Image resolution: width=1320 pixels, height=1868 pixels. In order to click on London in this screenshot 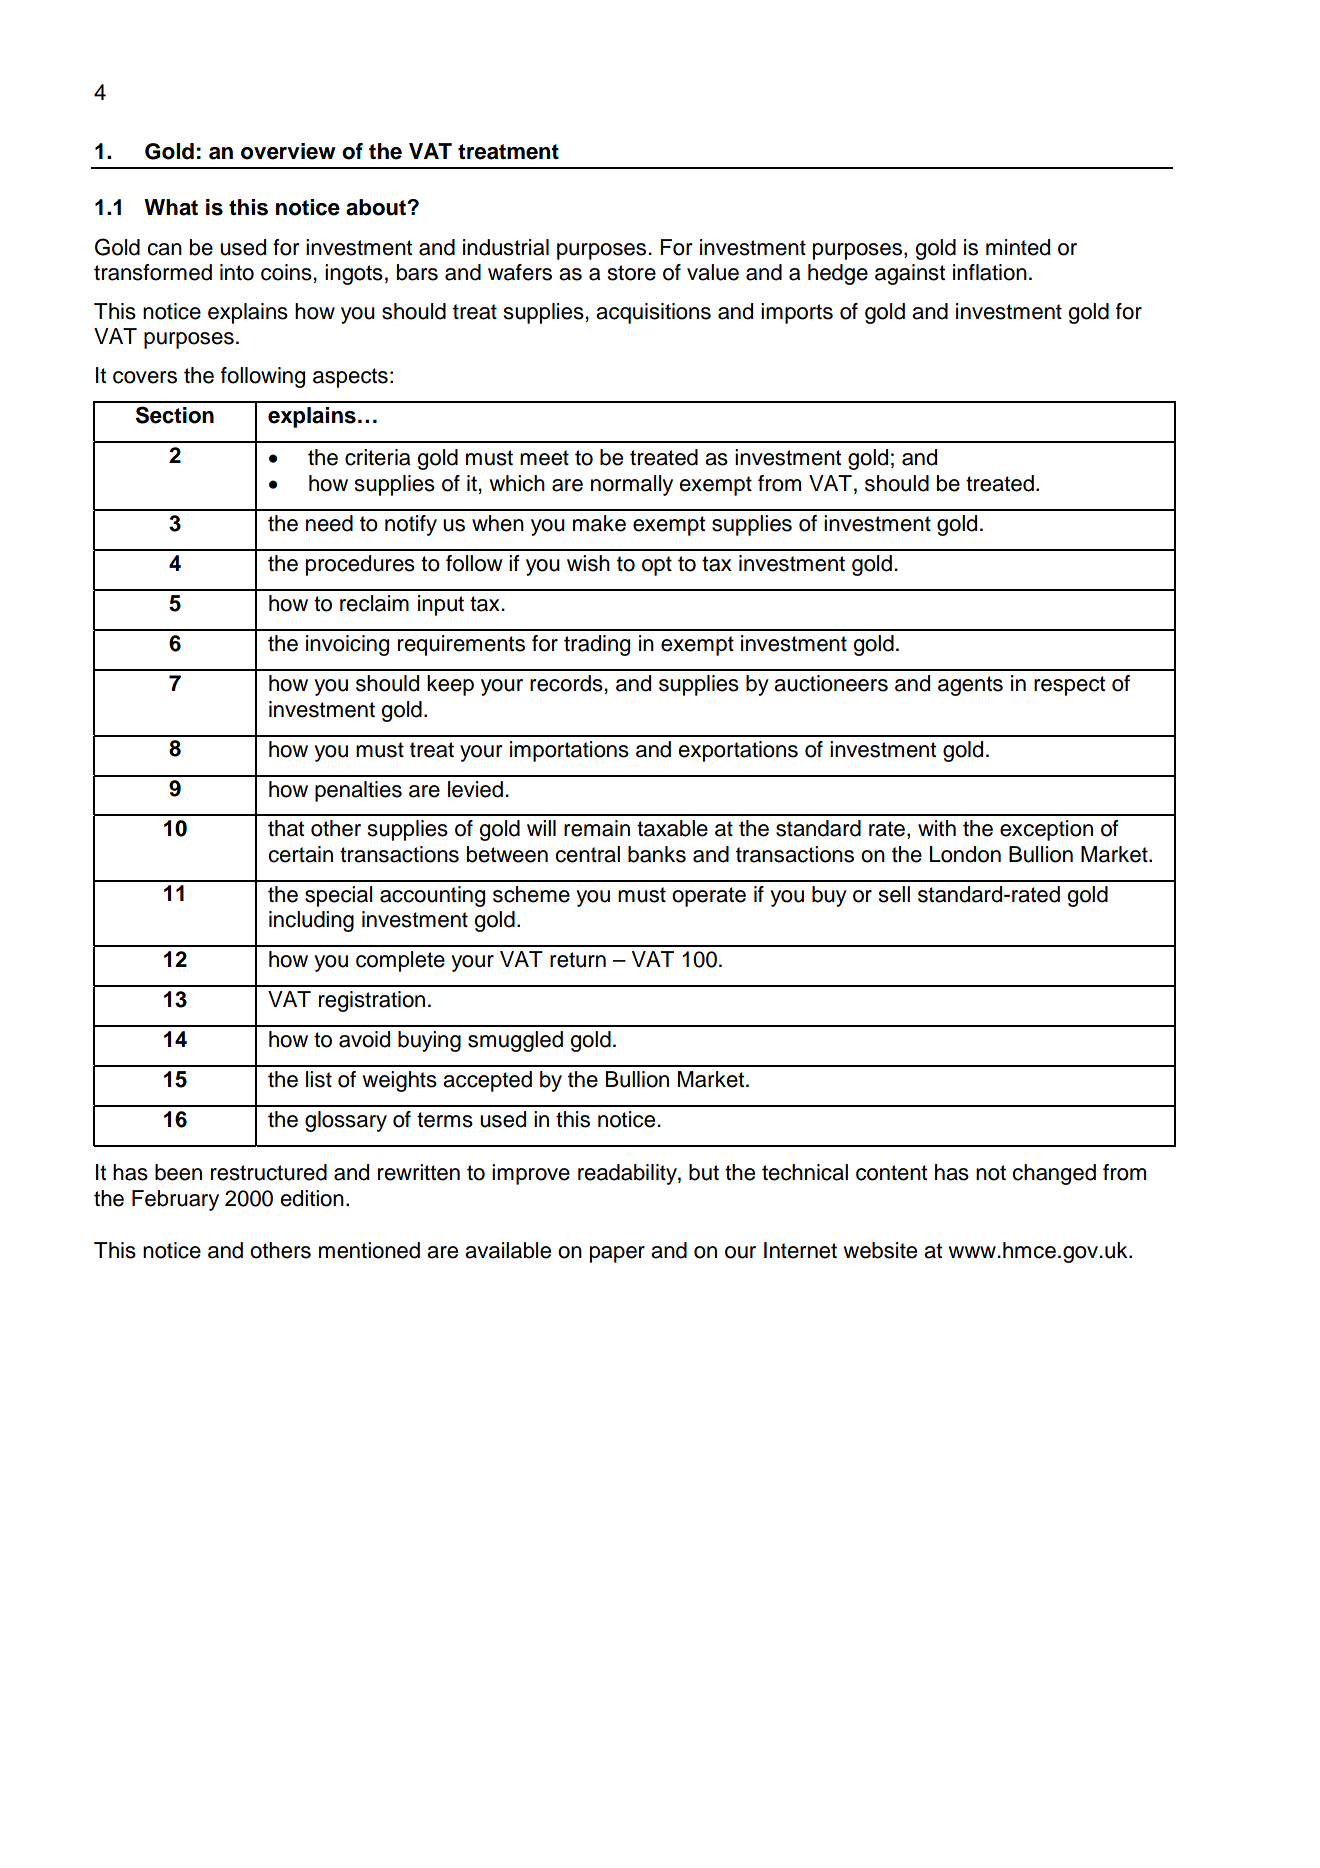, I will do `click(965, 854)`.
